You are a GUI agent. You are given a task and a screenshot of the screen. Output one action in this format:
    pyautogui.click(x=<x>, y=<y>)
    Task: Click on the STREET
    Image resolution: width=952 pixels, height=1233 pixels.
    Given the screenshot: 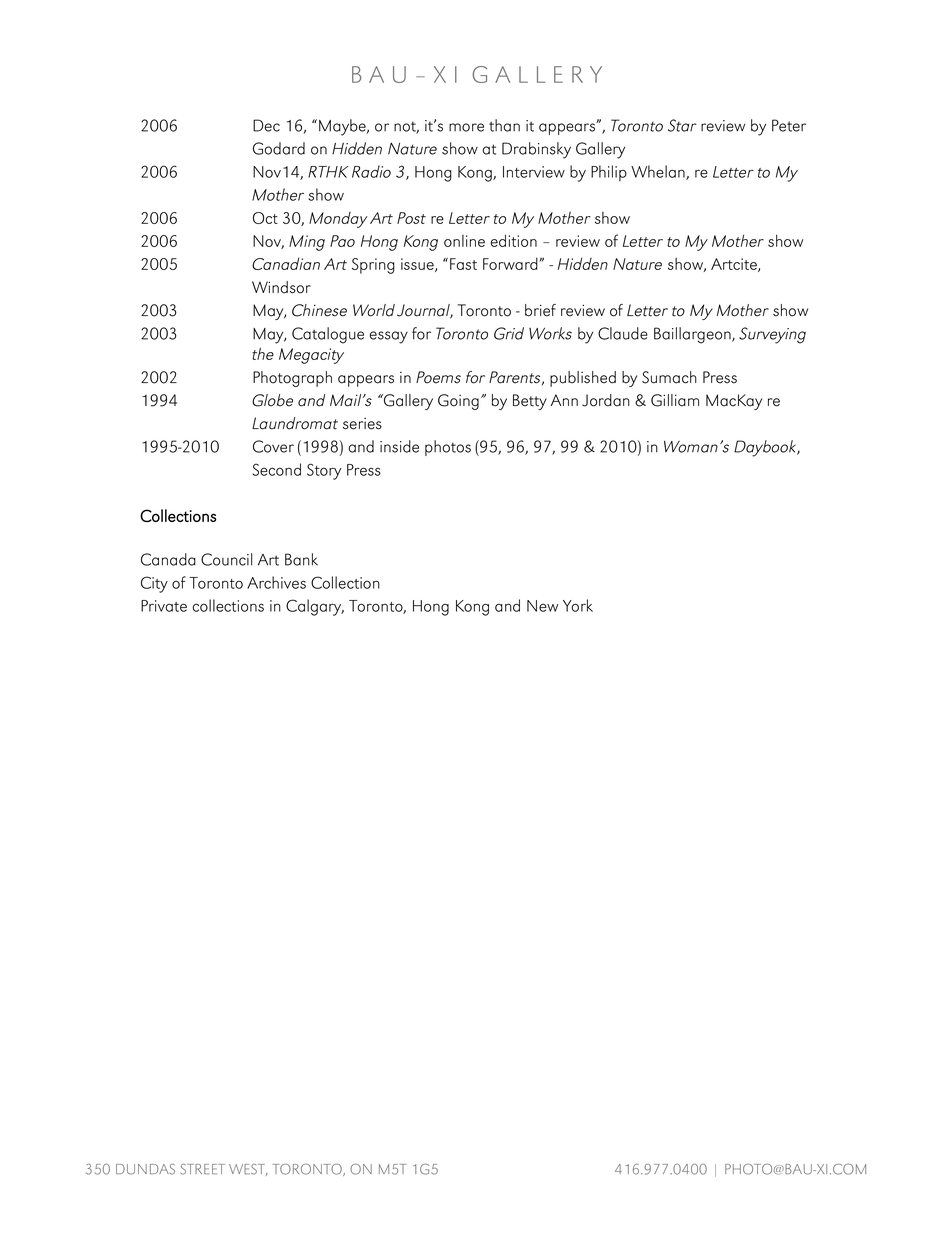 What is the action you would take?
    pyautogui.click(x=202, y=1169)
